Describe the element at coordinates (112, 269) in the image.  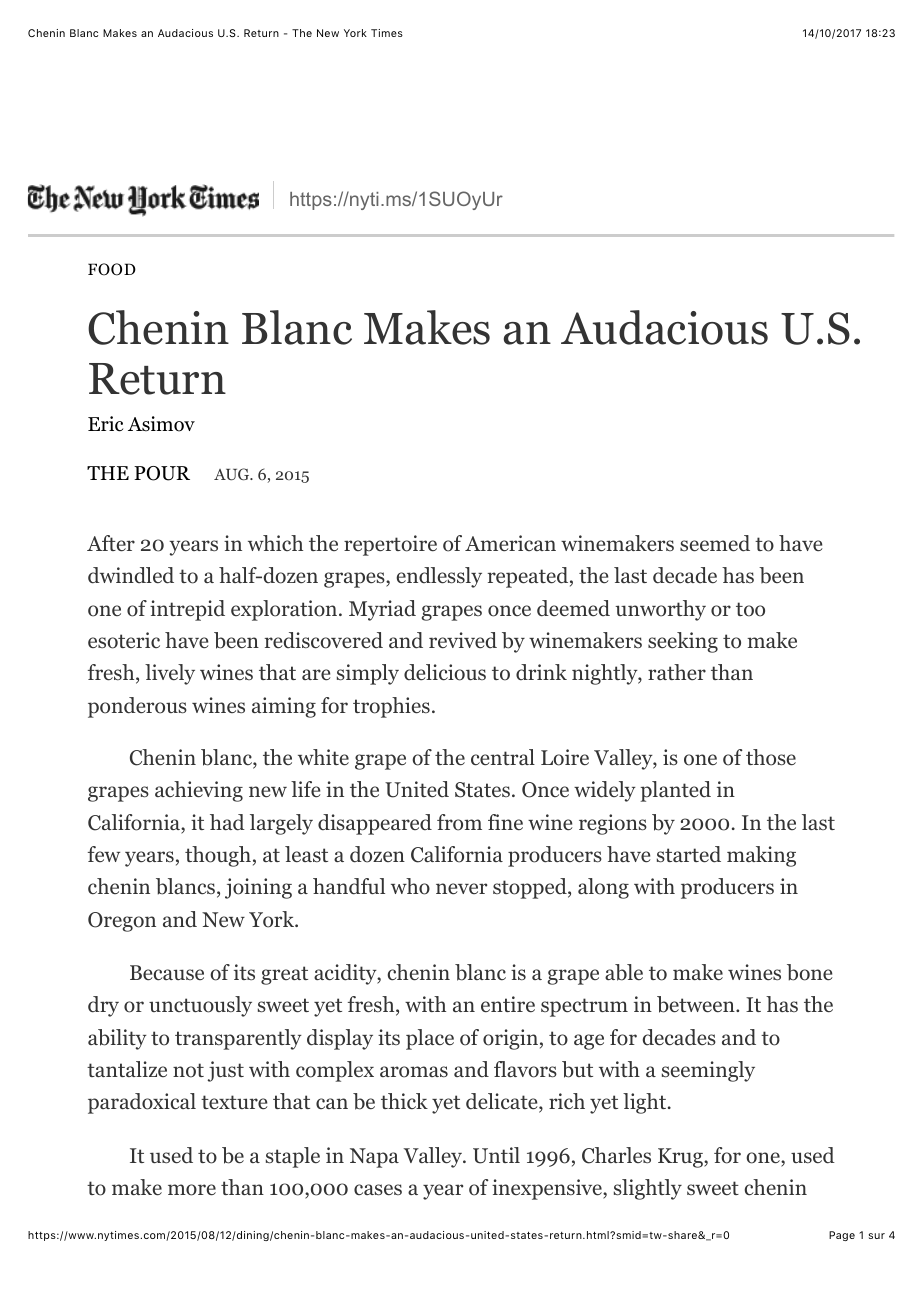
I see `FOOD` at that location.
